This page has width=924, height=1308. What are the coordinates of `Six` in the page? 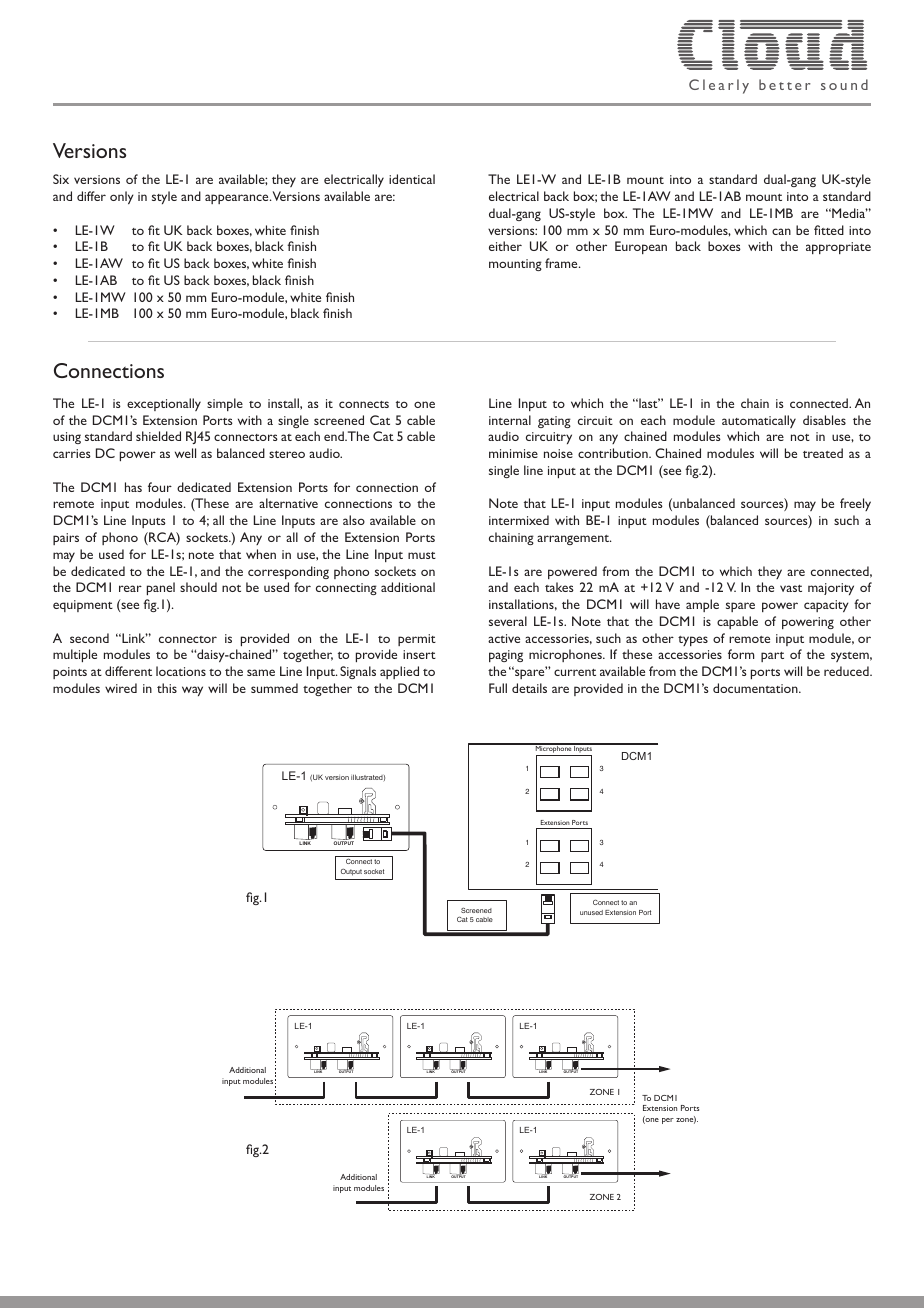 It's located at (61, 179).
